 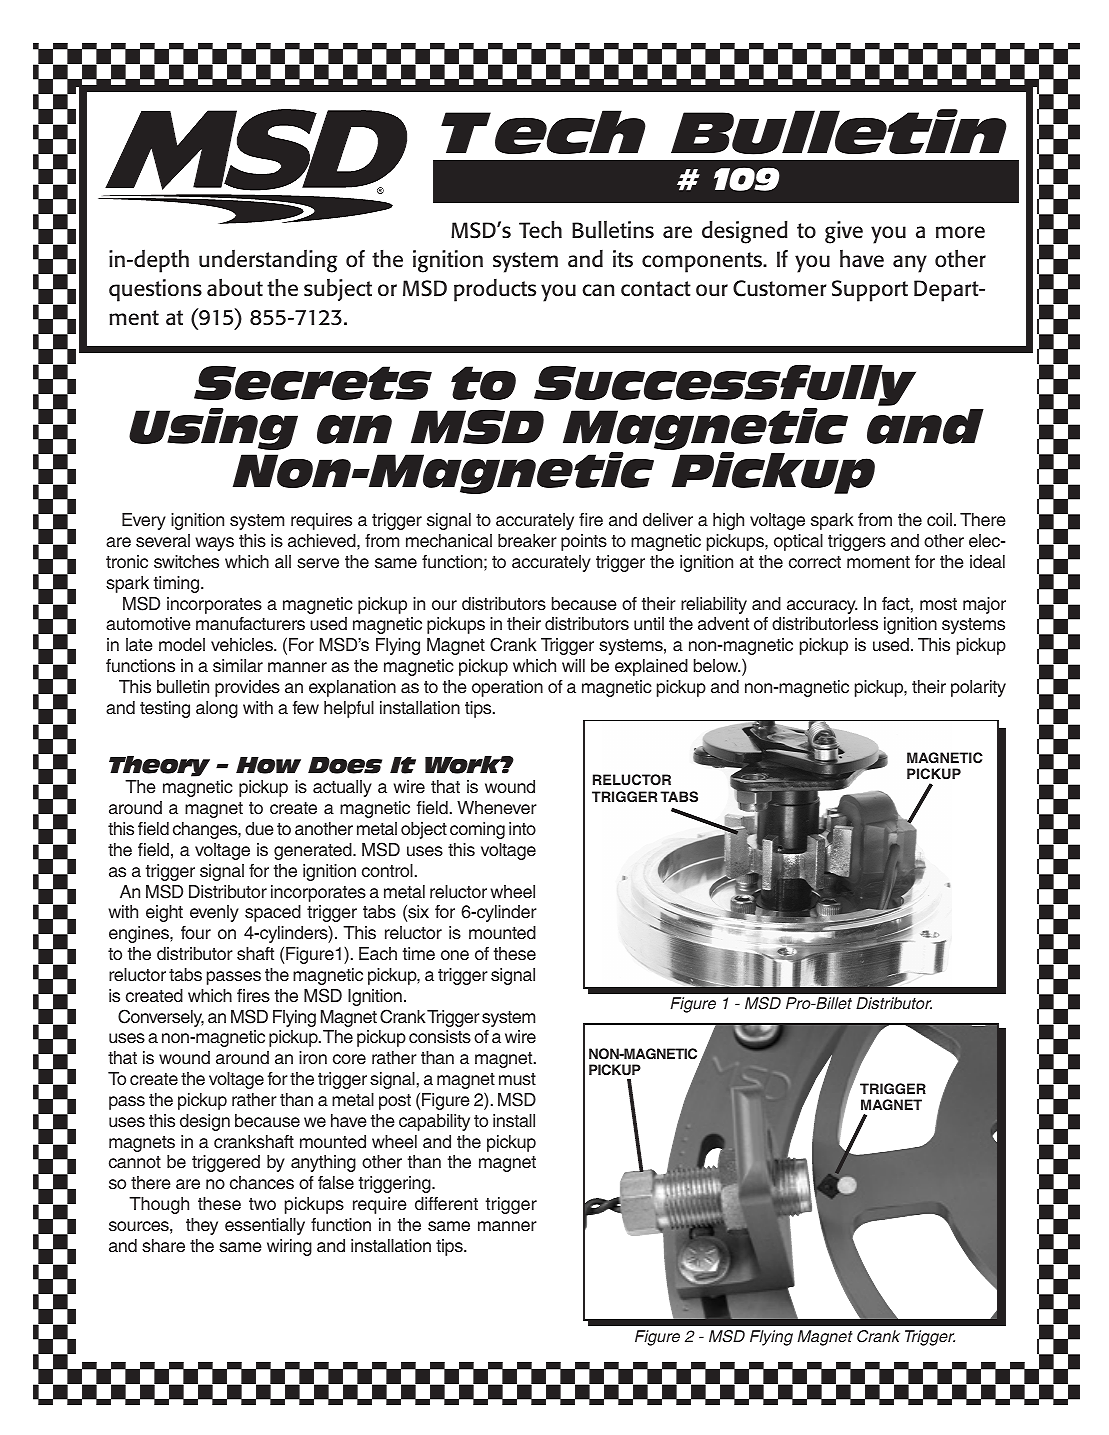 I want to click on coil, so click(x=939, y=520).
